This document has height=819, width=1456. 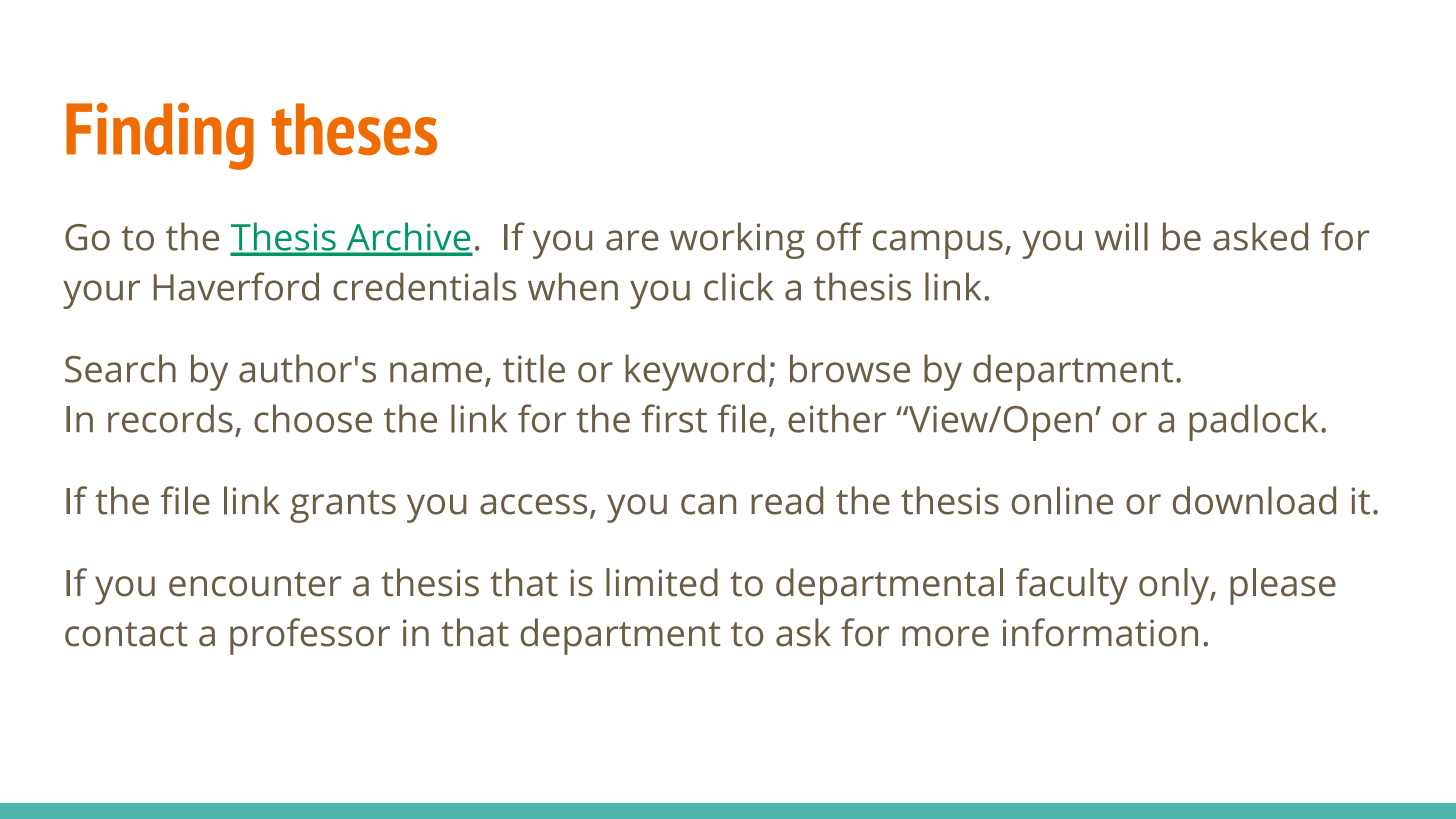 What do you see at coordinates (1253, 422) in the document?
I see `padlock` at bounding box center [1253, 422].
